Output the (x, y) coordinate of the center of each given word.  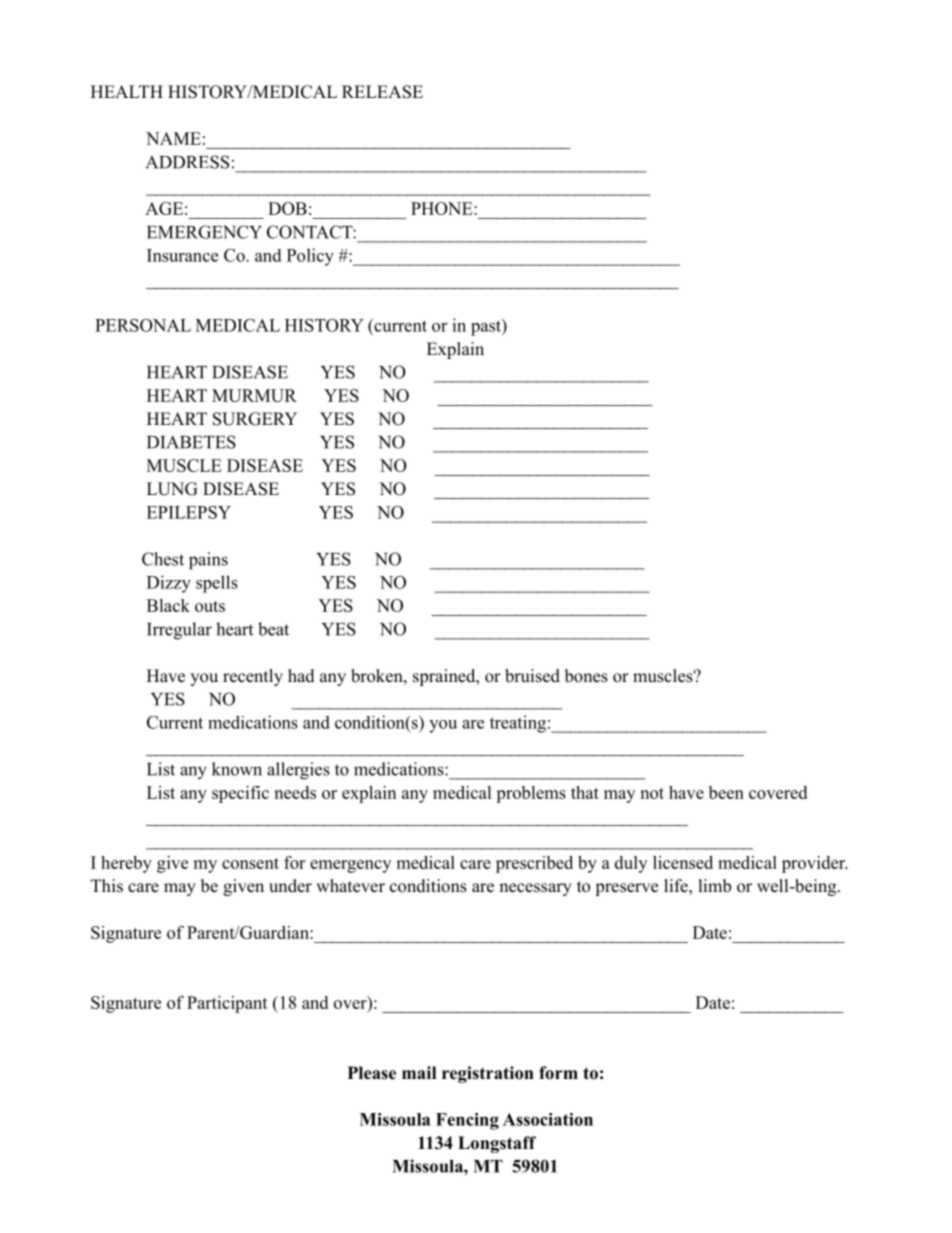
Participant (227, 1004)
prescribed (534, 864)
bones (586, 676)
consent (250, 863)
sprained (445, 677)
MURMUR (254, 395)
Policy (310, 257)
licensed (683, 862)
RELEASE (382, 92)
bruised (532, 676)
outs (210, 606)
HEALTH (127, 91)
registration (488, 1074)
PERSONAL (143, 325)
